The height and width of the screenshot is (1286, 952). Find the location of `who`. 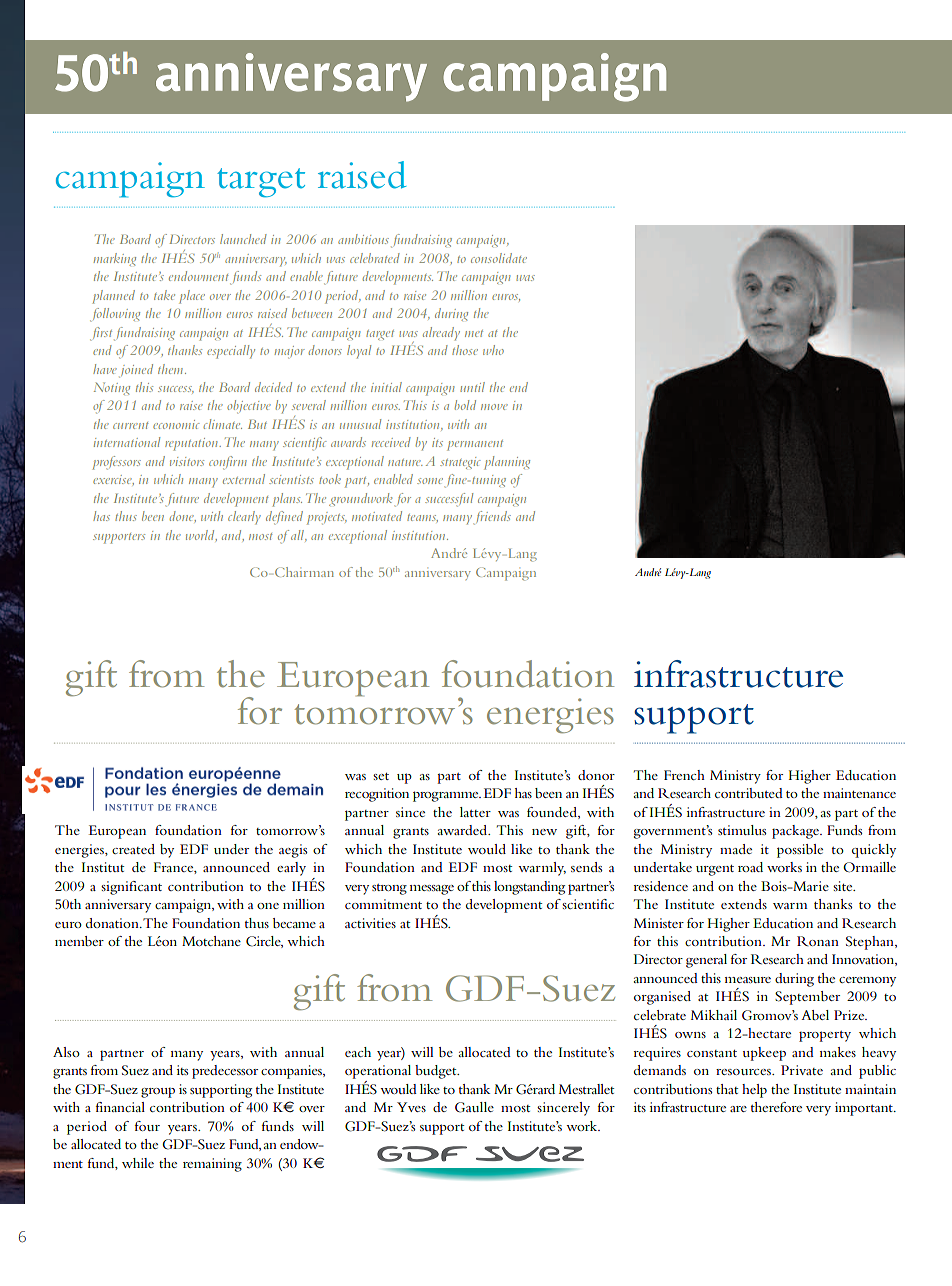

who is located at coordinates (493, 350).
